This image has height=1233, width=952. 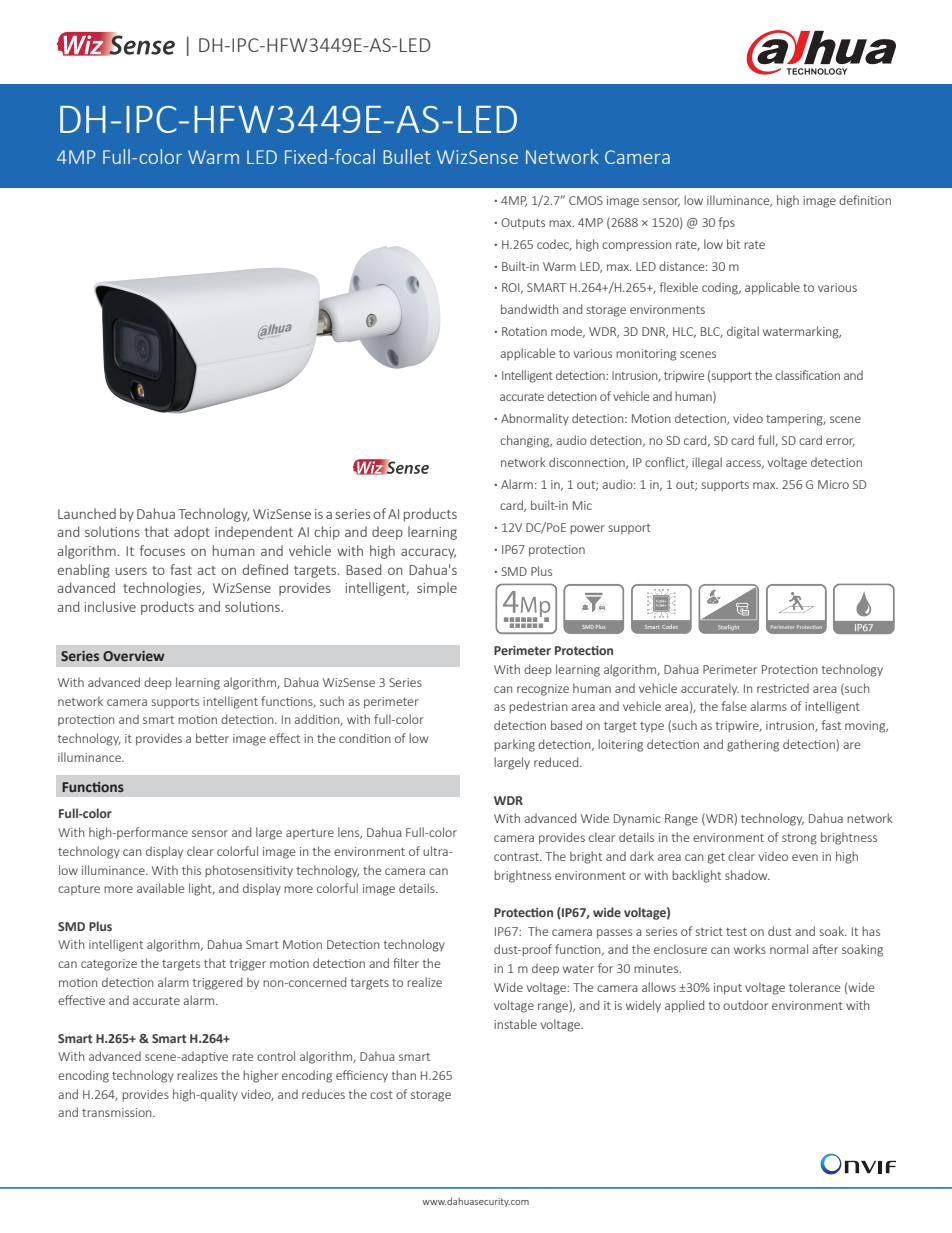 I want to click on Outputs, so click(x=523, y=223).
